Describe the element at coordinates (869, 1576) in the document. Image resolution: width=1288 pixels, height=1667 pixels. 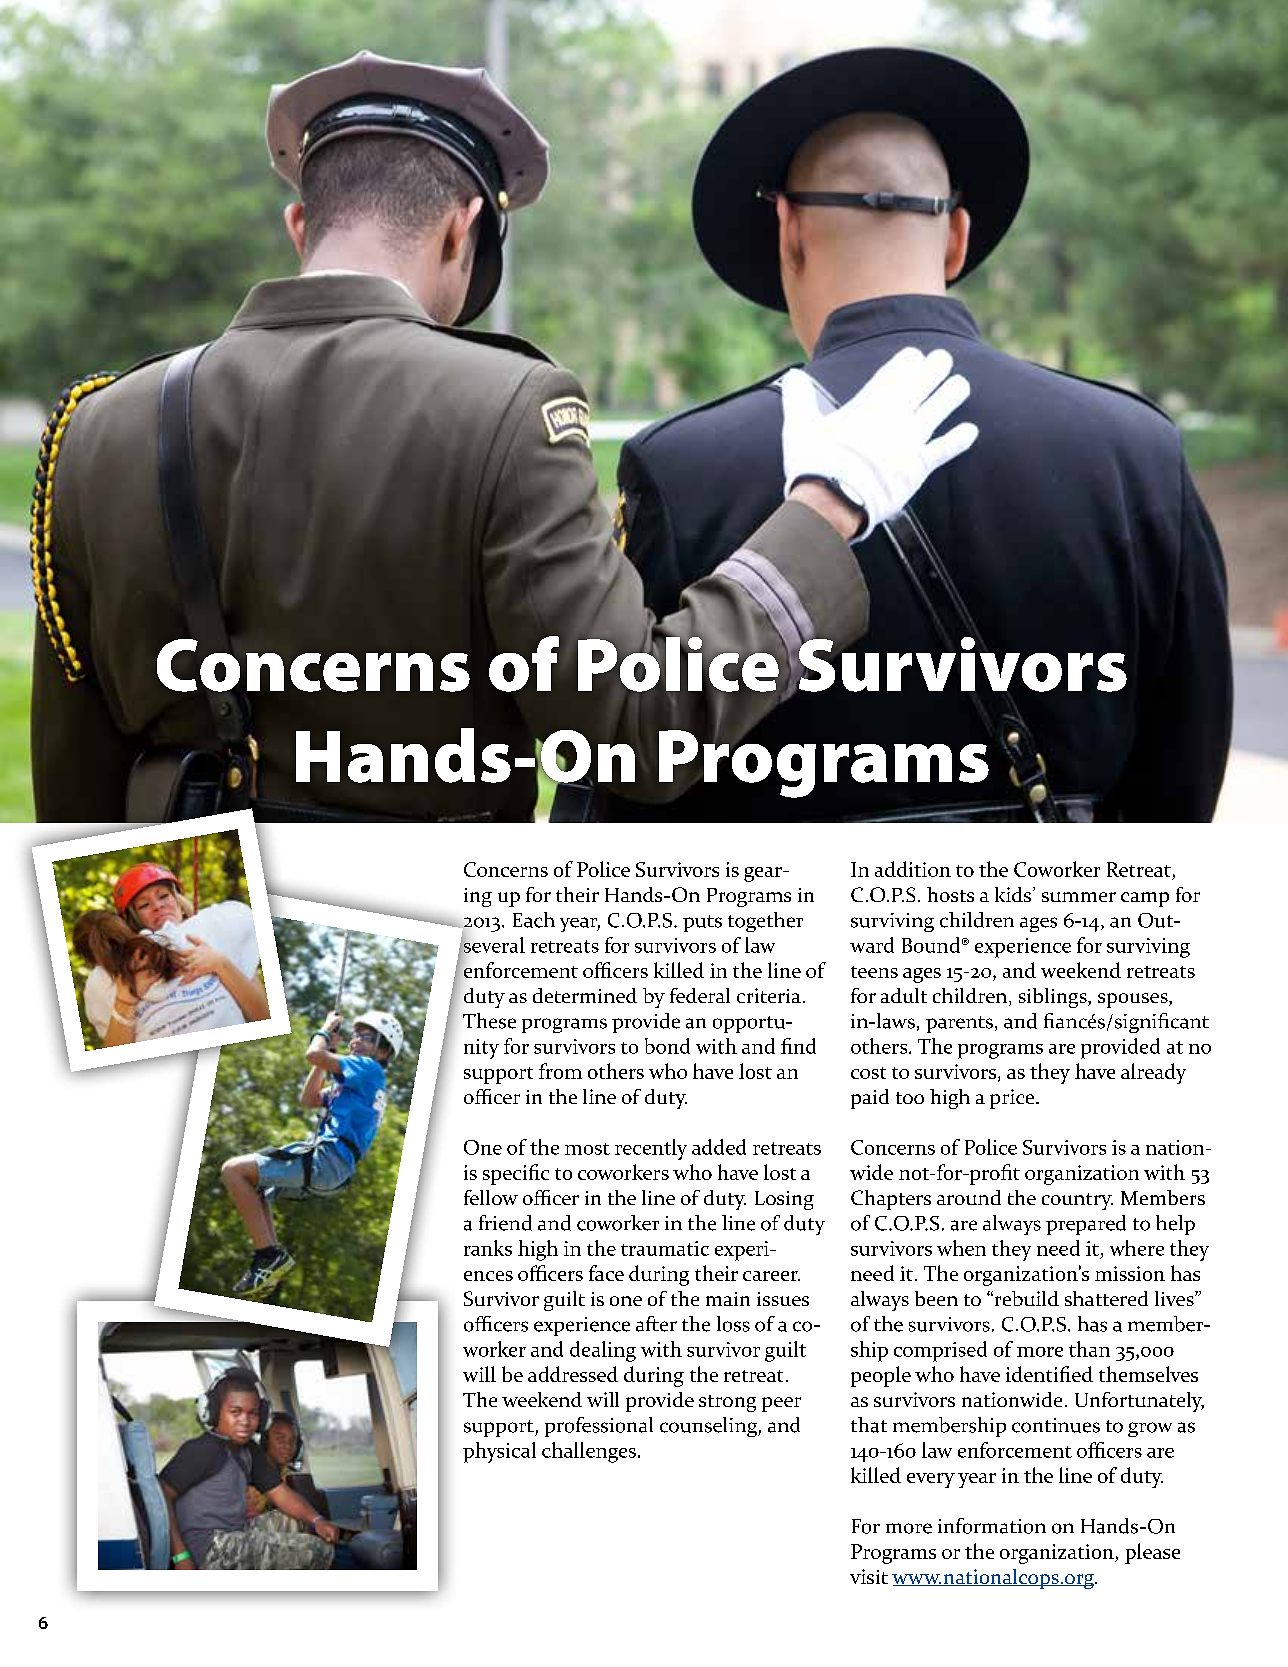
I see `visit` at that location.
